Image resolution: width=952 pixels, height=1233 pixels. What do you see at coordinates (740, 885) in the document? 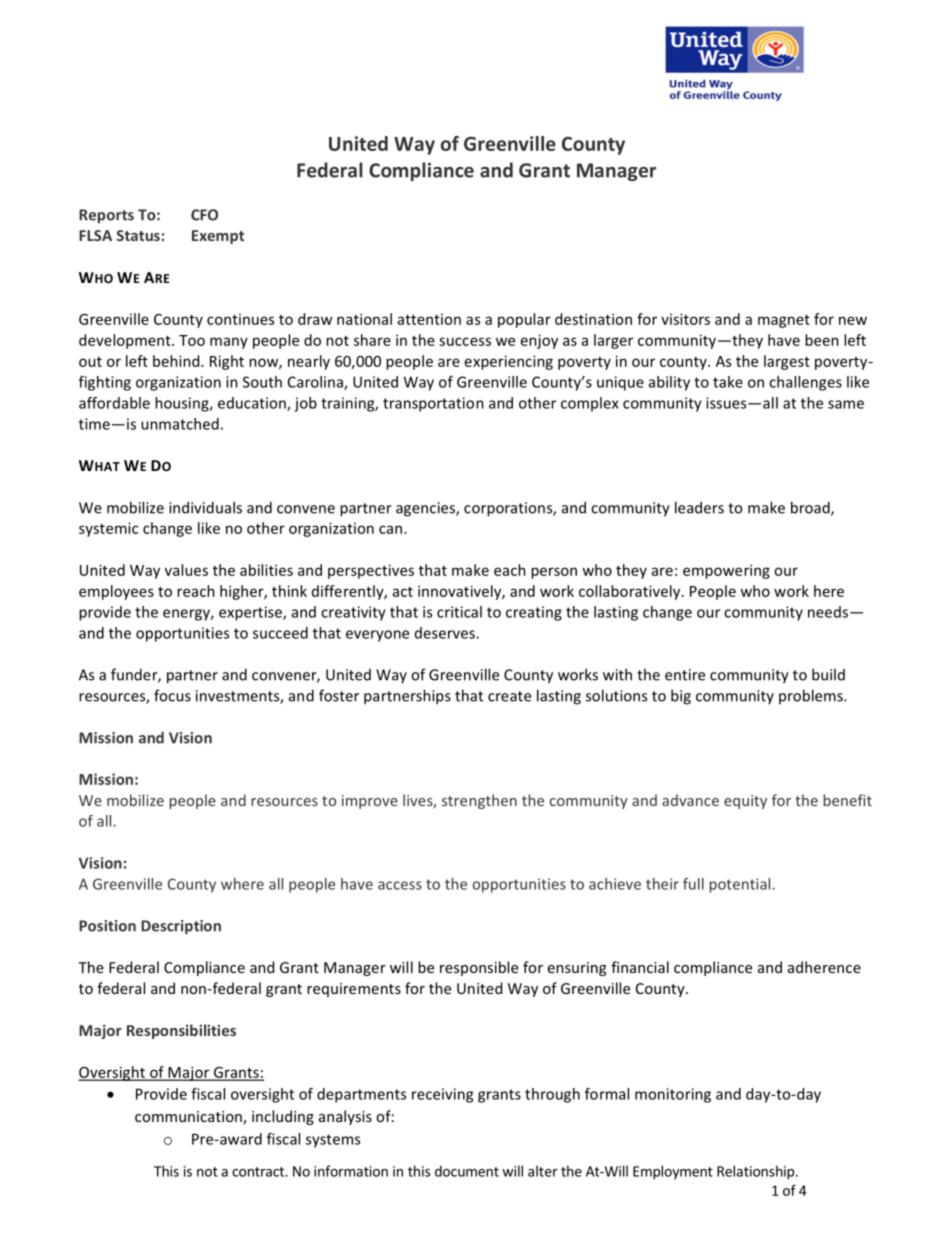
I see `potential` at bounding box center [740, 885].
